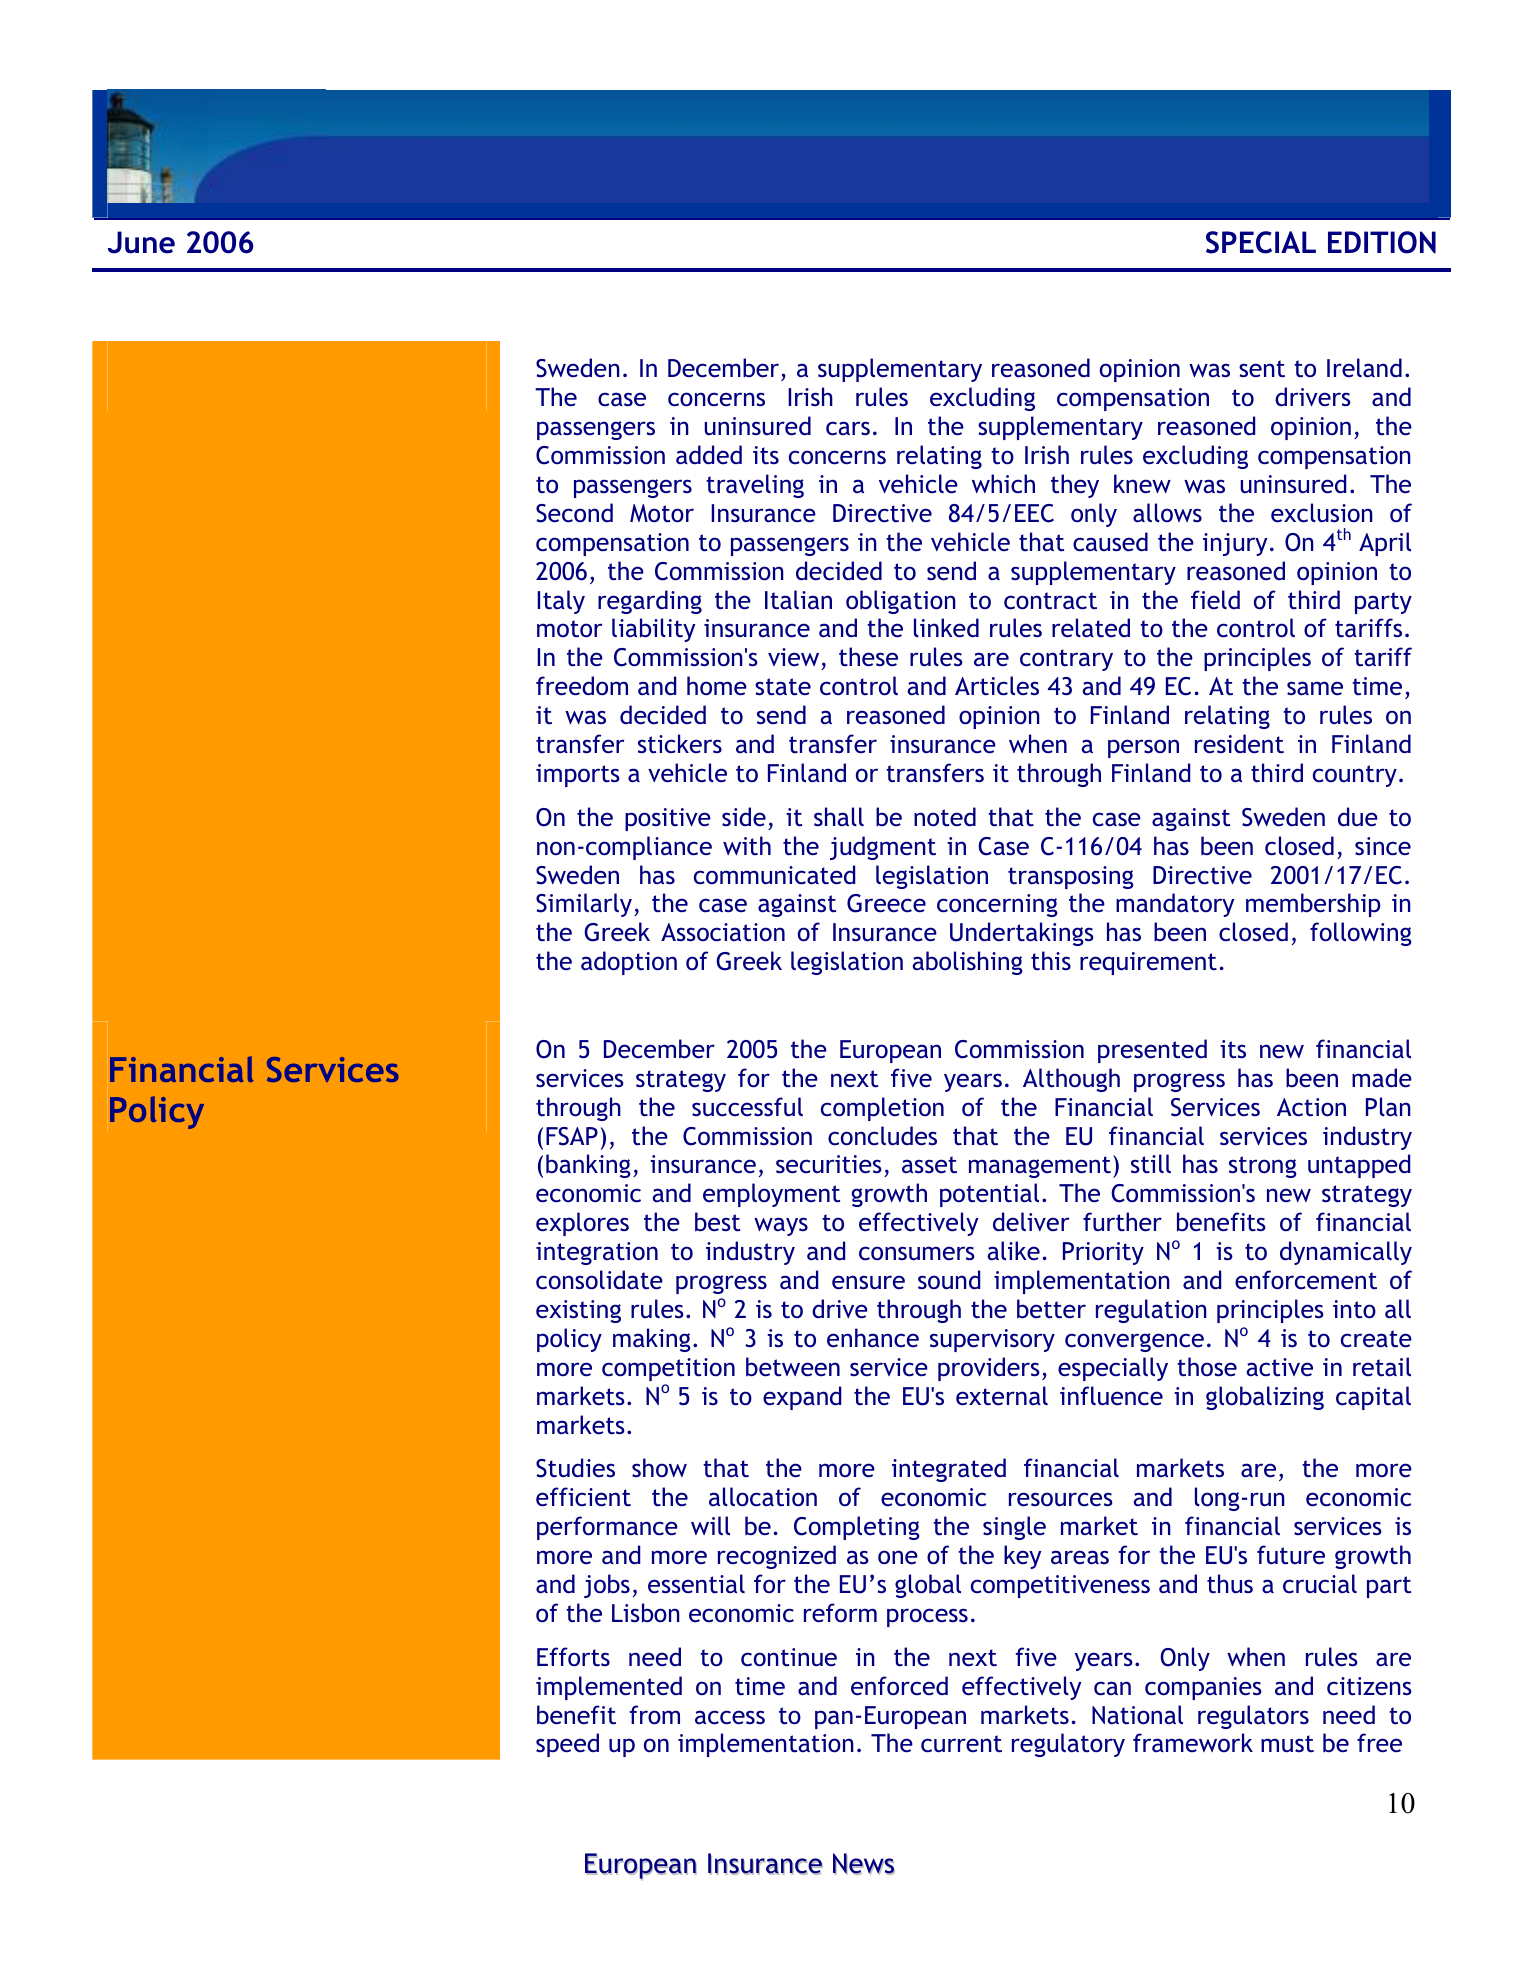 The height and width of the screenshot is (1971, 1523). Describe the element at coordinates (730, 1717) in the screenshot. I see `access` at that location.
